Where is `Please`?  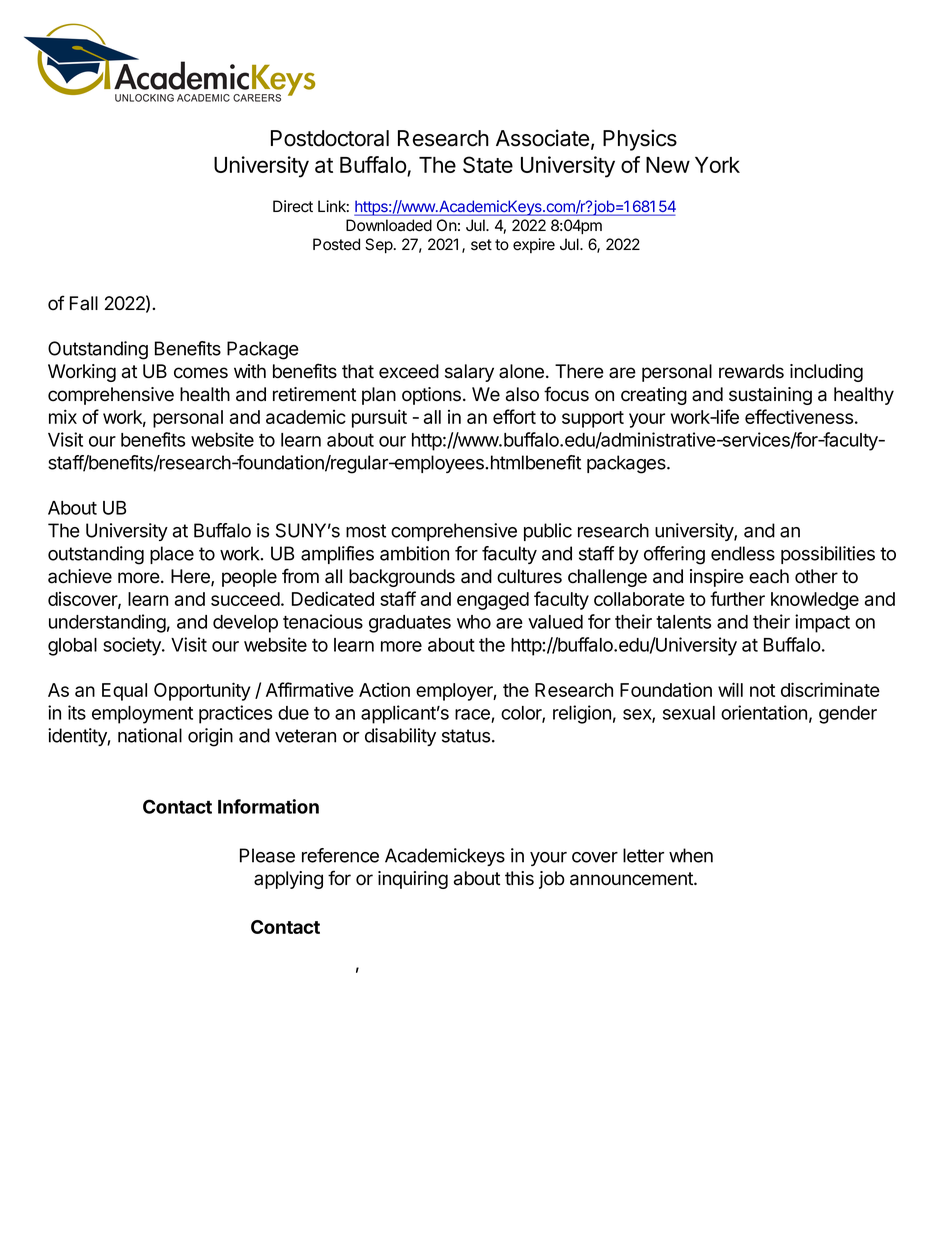
Please is located at coordinates (267, 855).
